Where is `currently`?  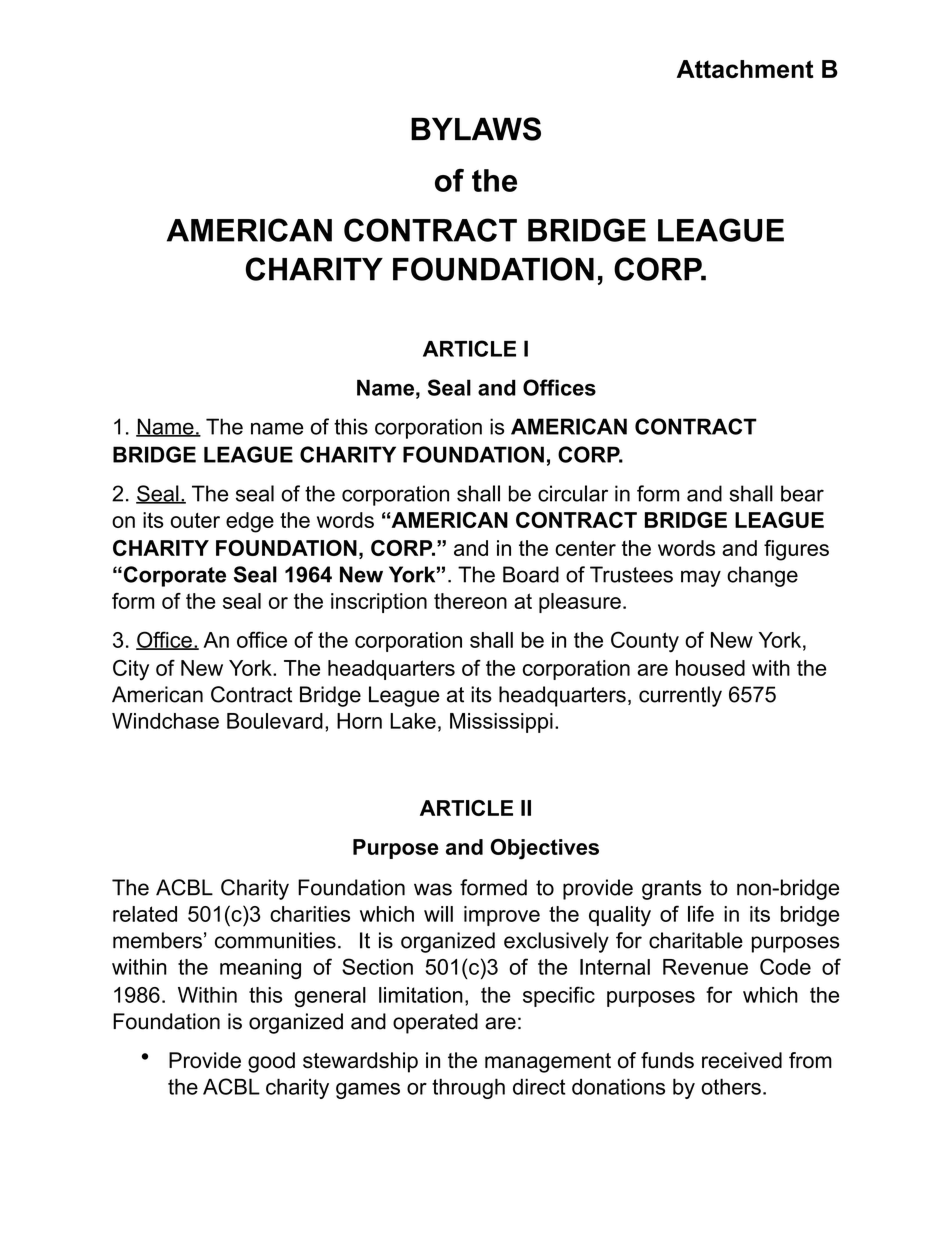 currently is located at coordinates (680, 696).
